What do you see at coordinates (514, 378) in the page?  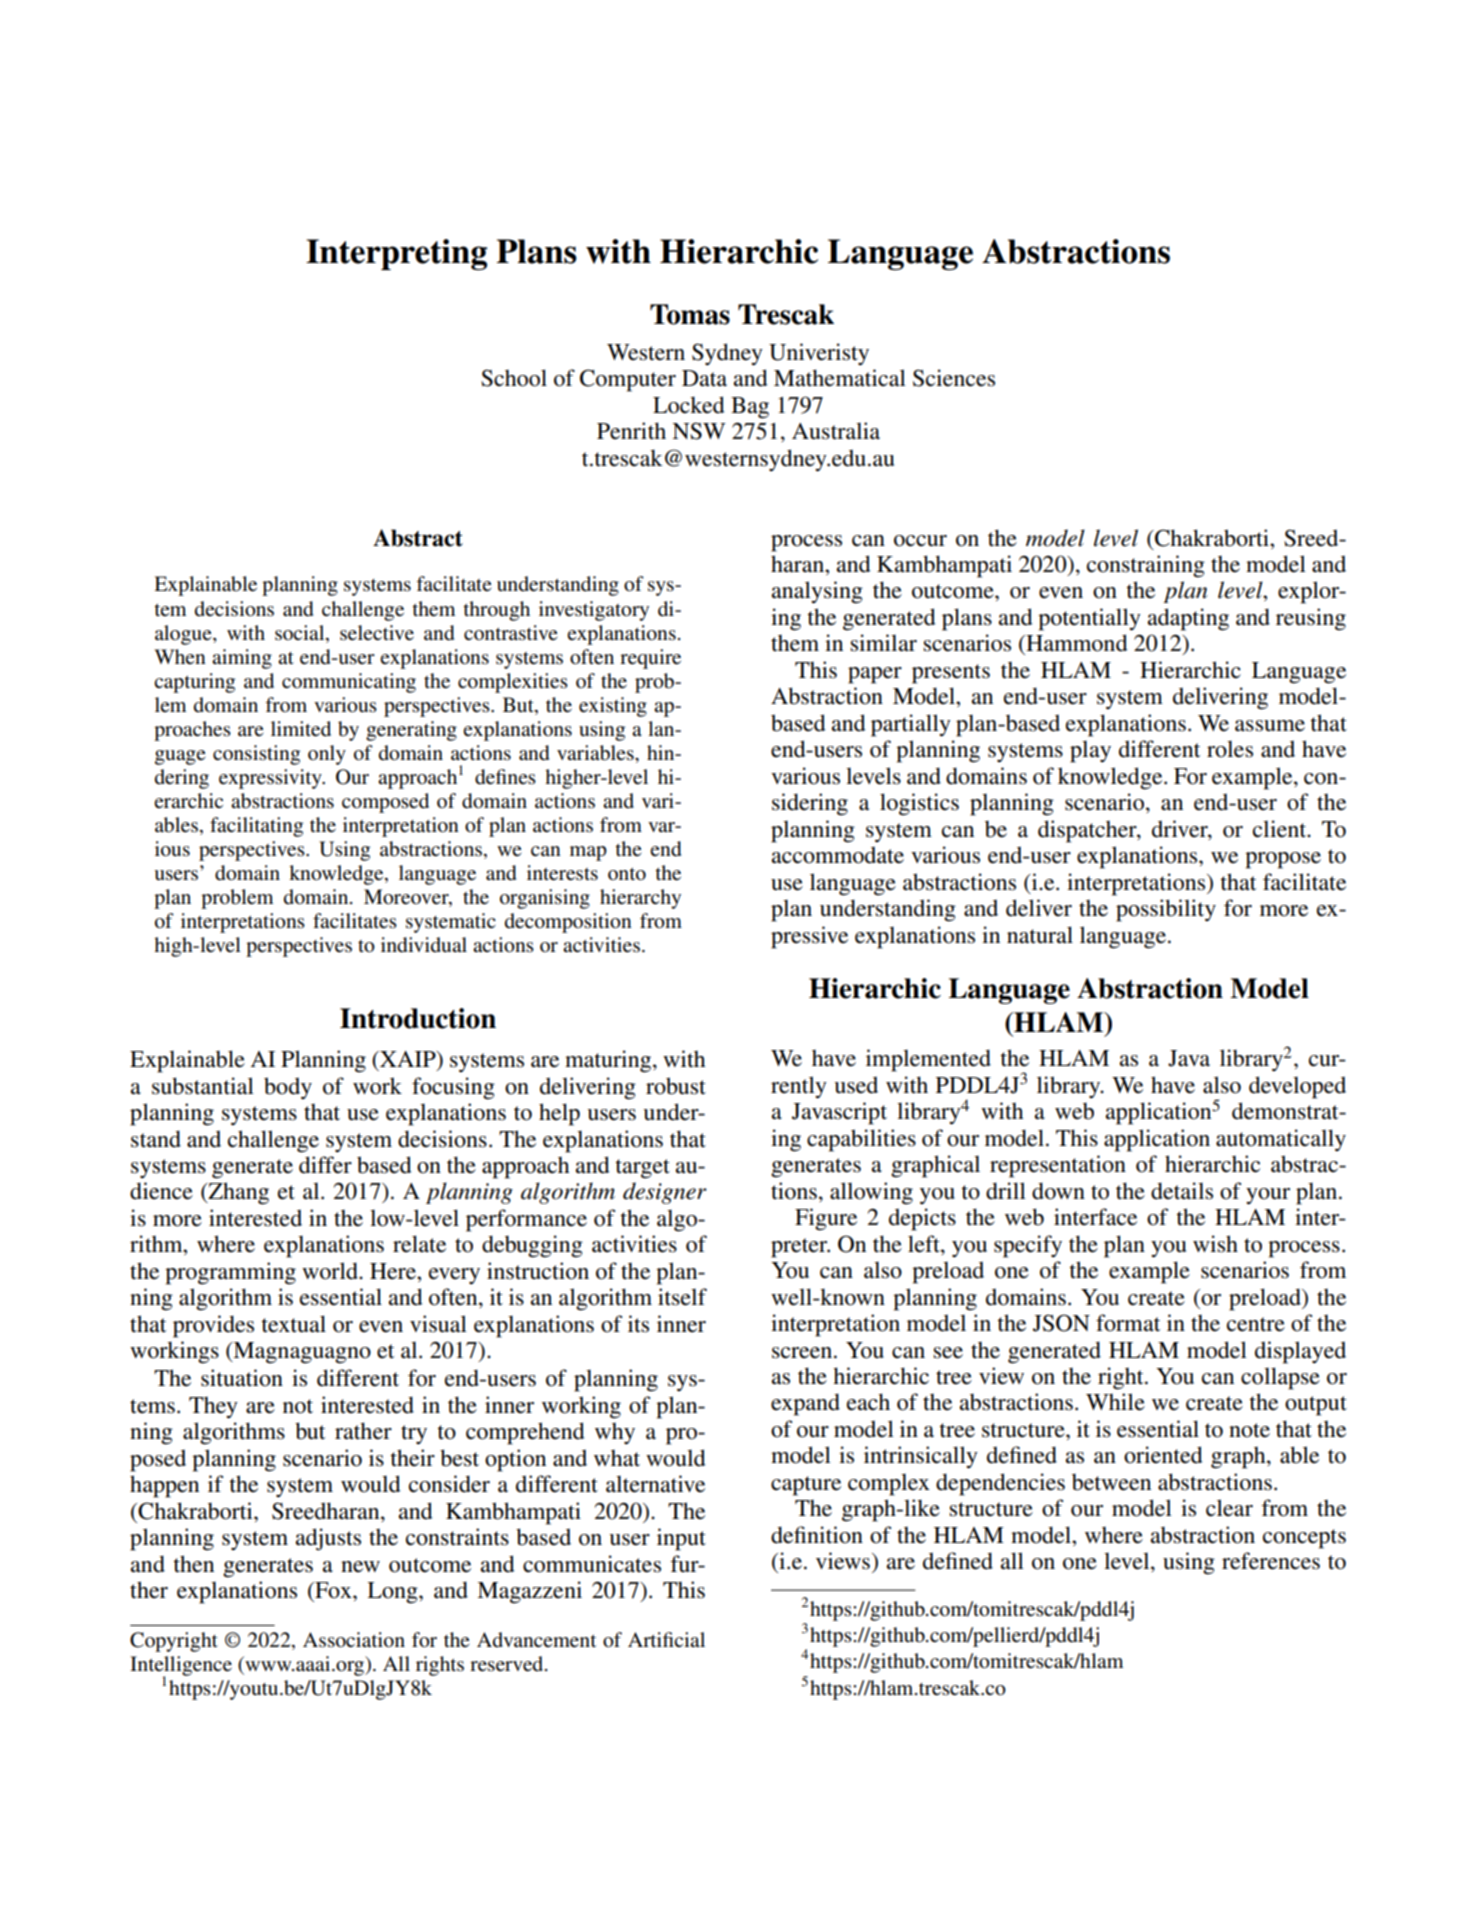 I see `School` at bounding box center [514, 378].
